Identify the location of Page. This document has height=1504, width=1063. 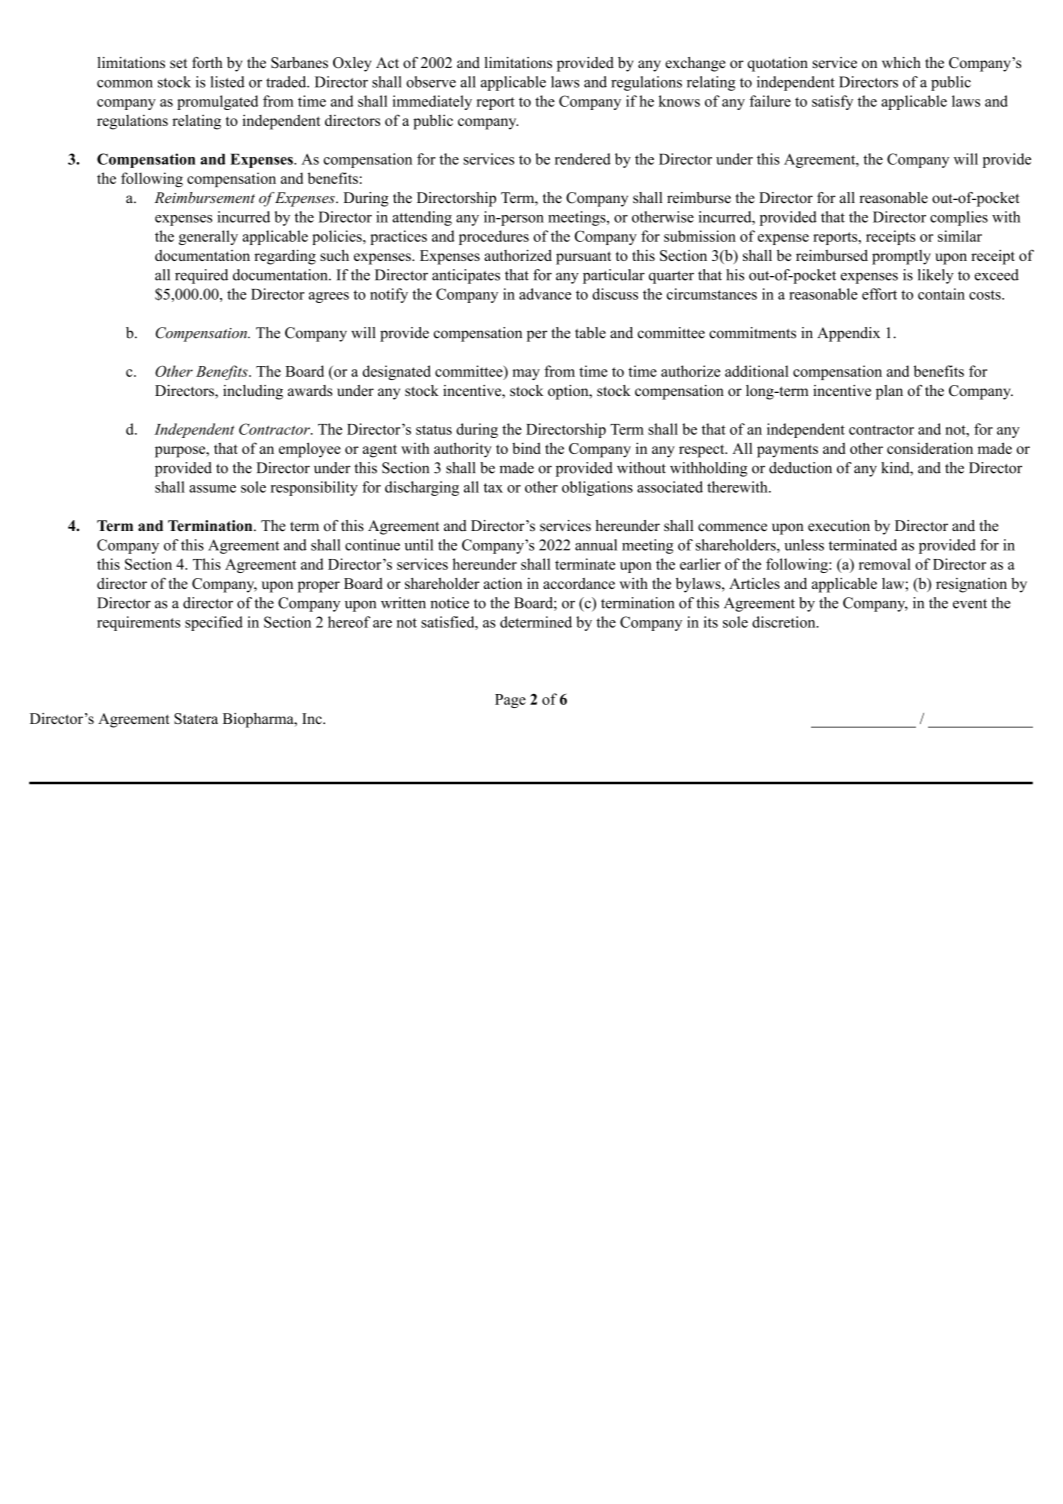
(510, 701).
